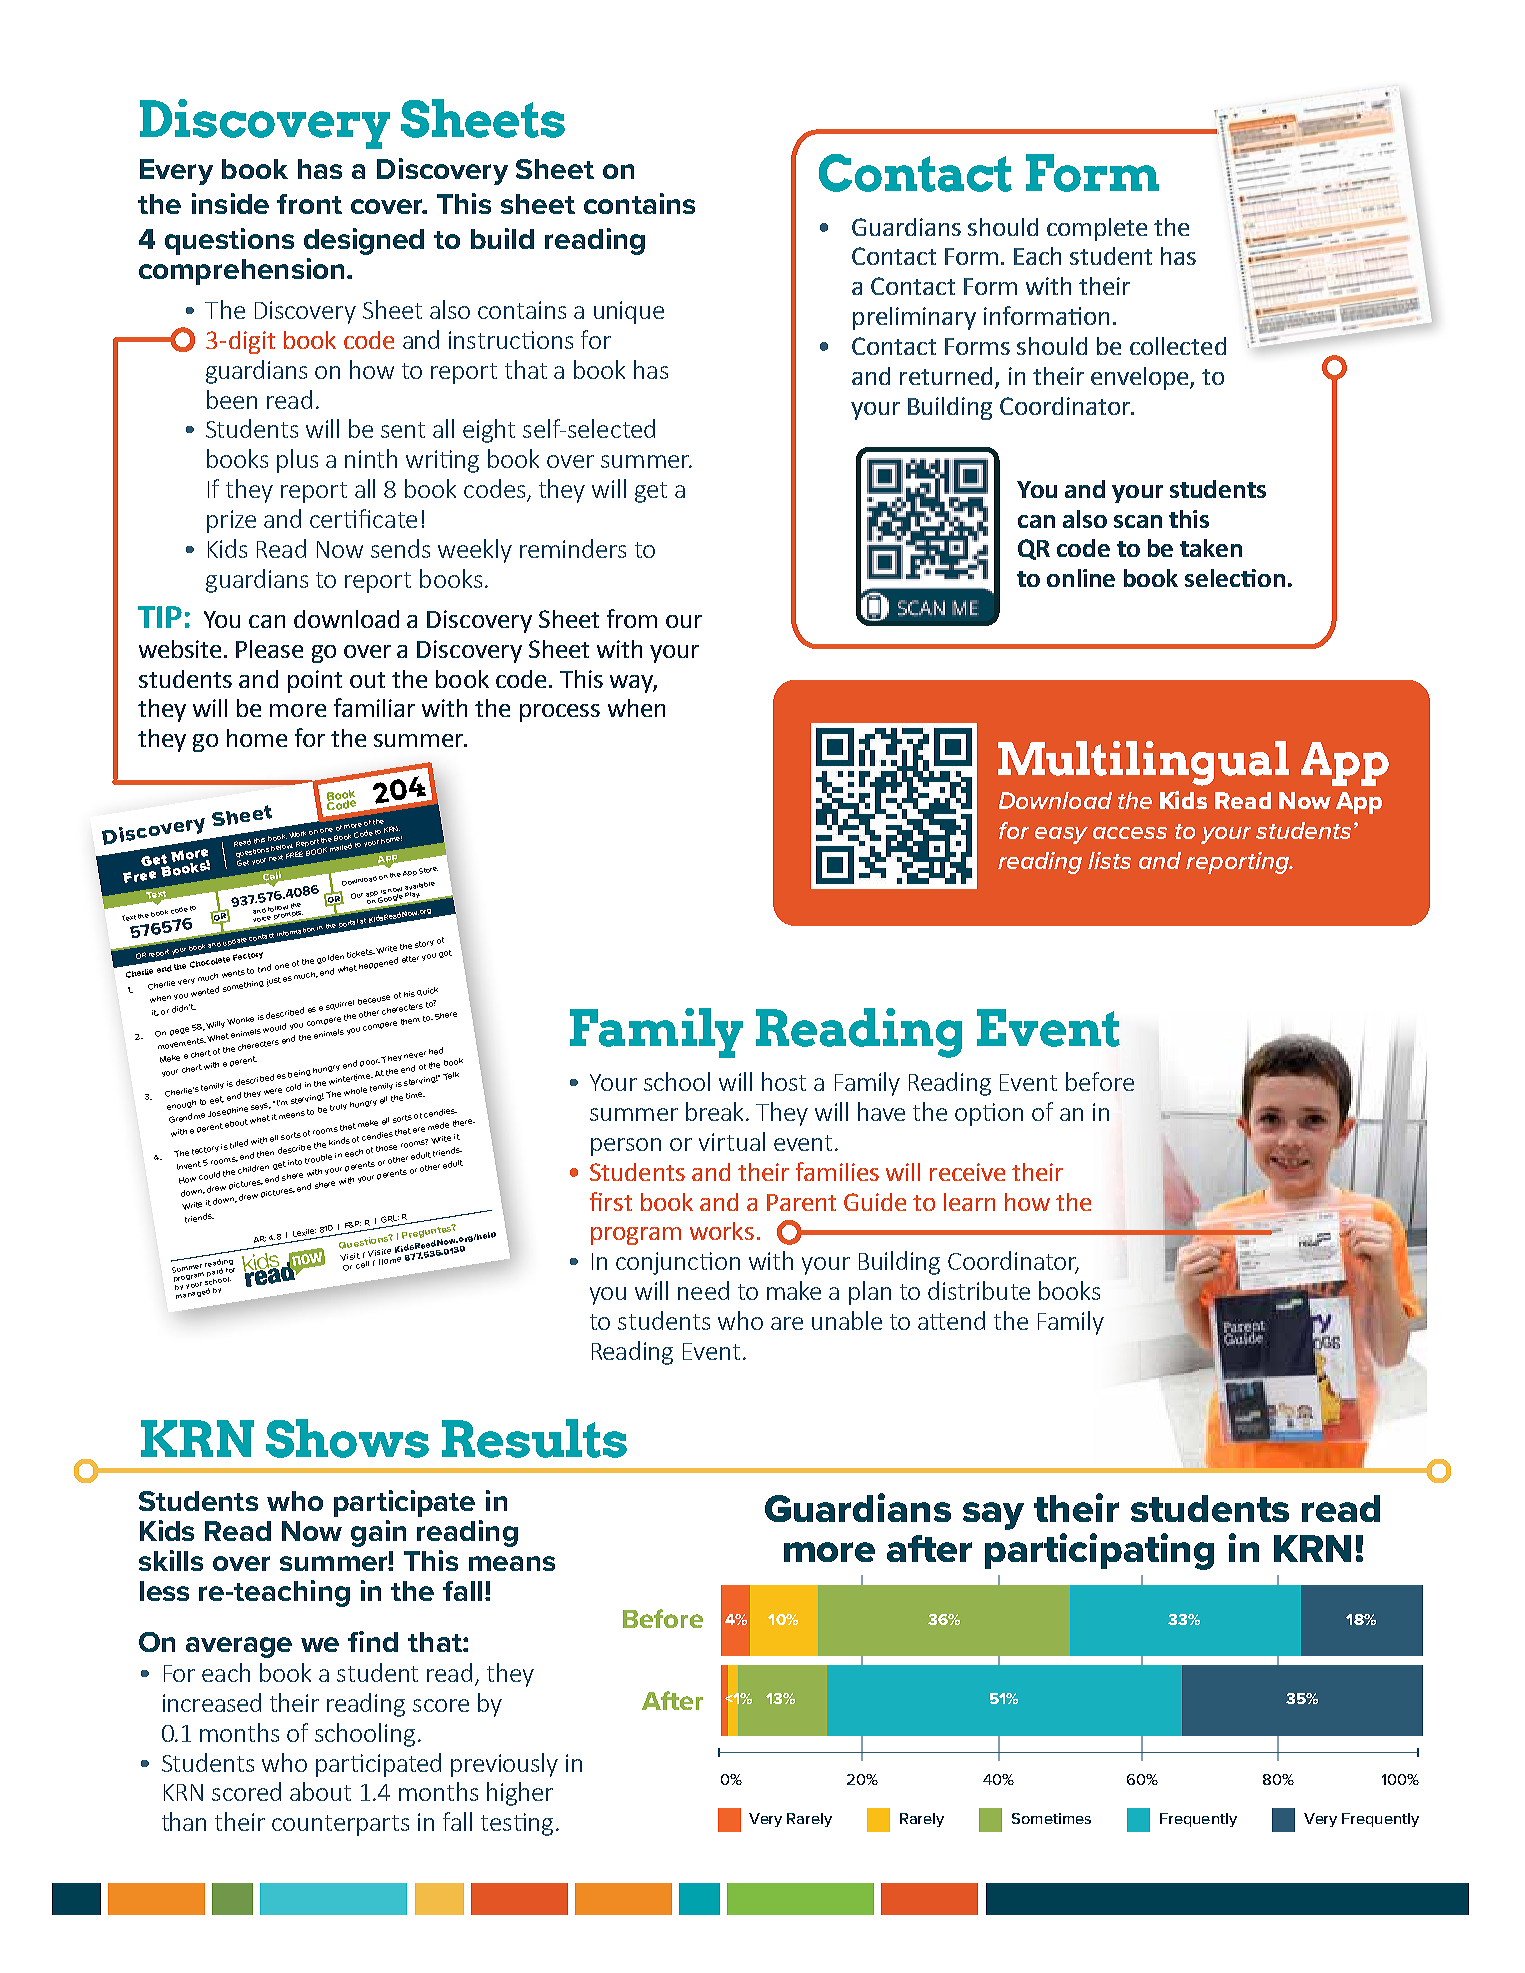 The width and height of the image is (1525, 1973). What do you see at coordinates (1099, 1551) in the image?
I see `participating` at bounding box center [1099, 1551].
